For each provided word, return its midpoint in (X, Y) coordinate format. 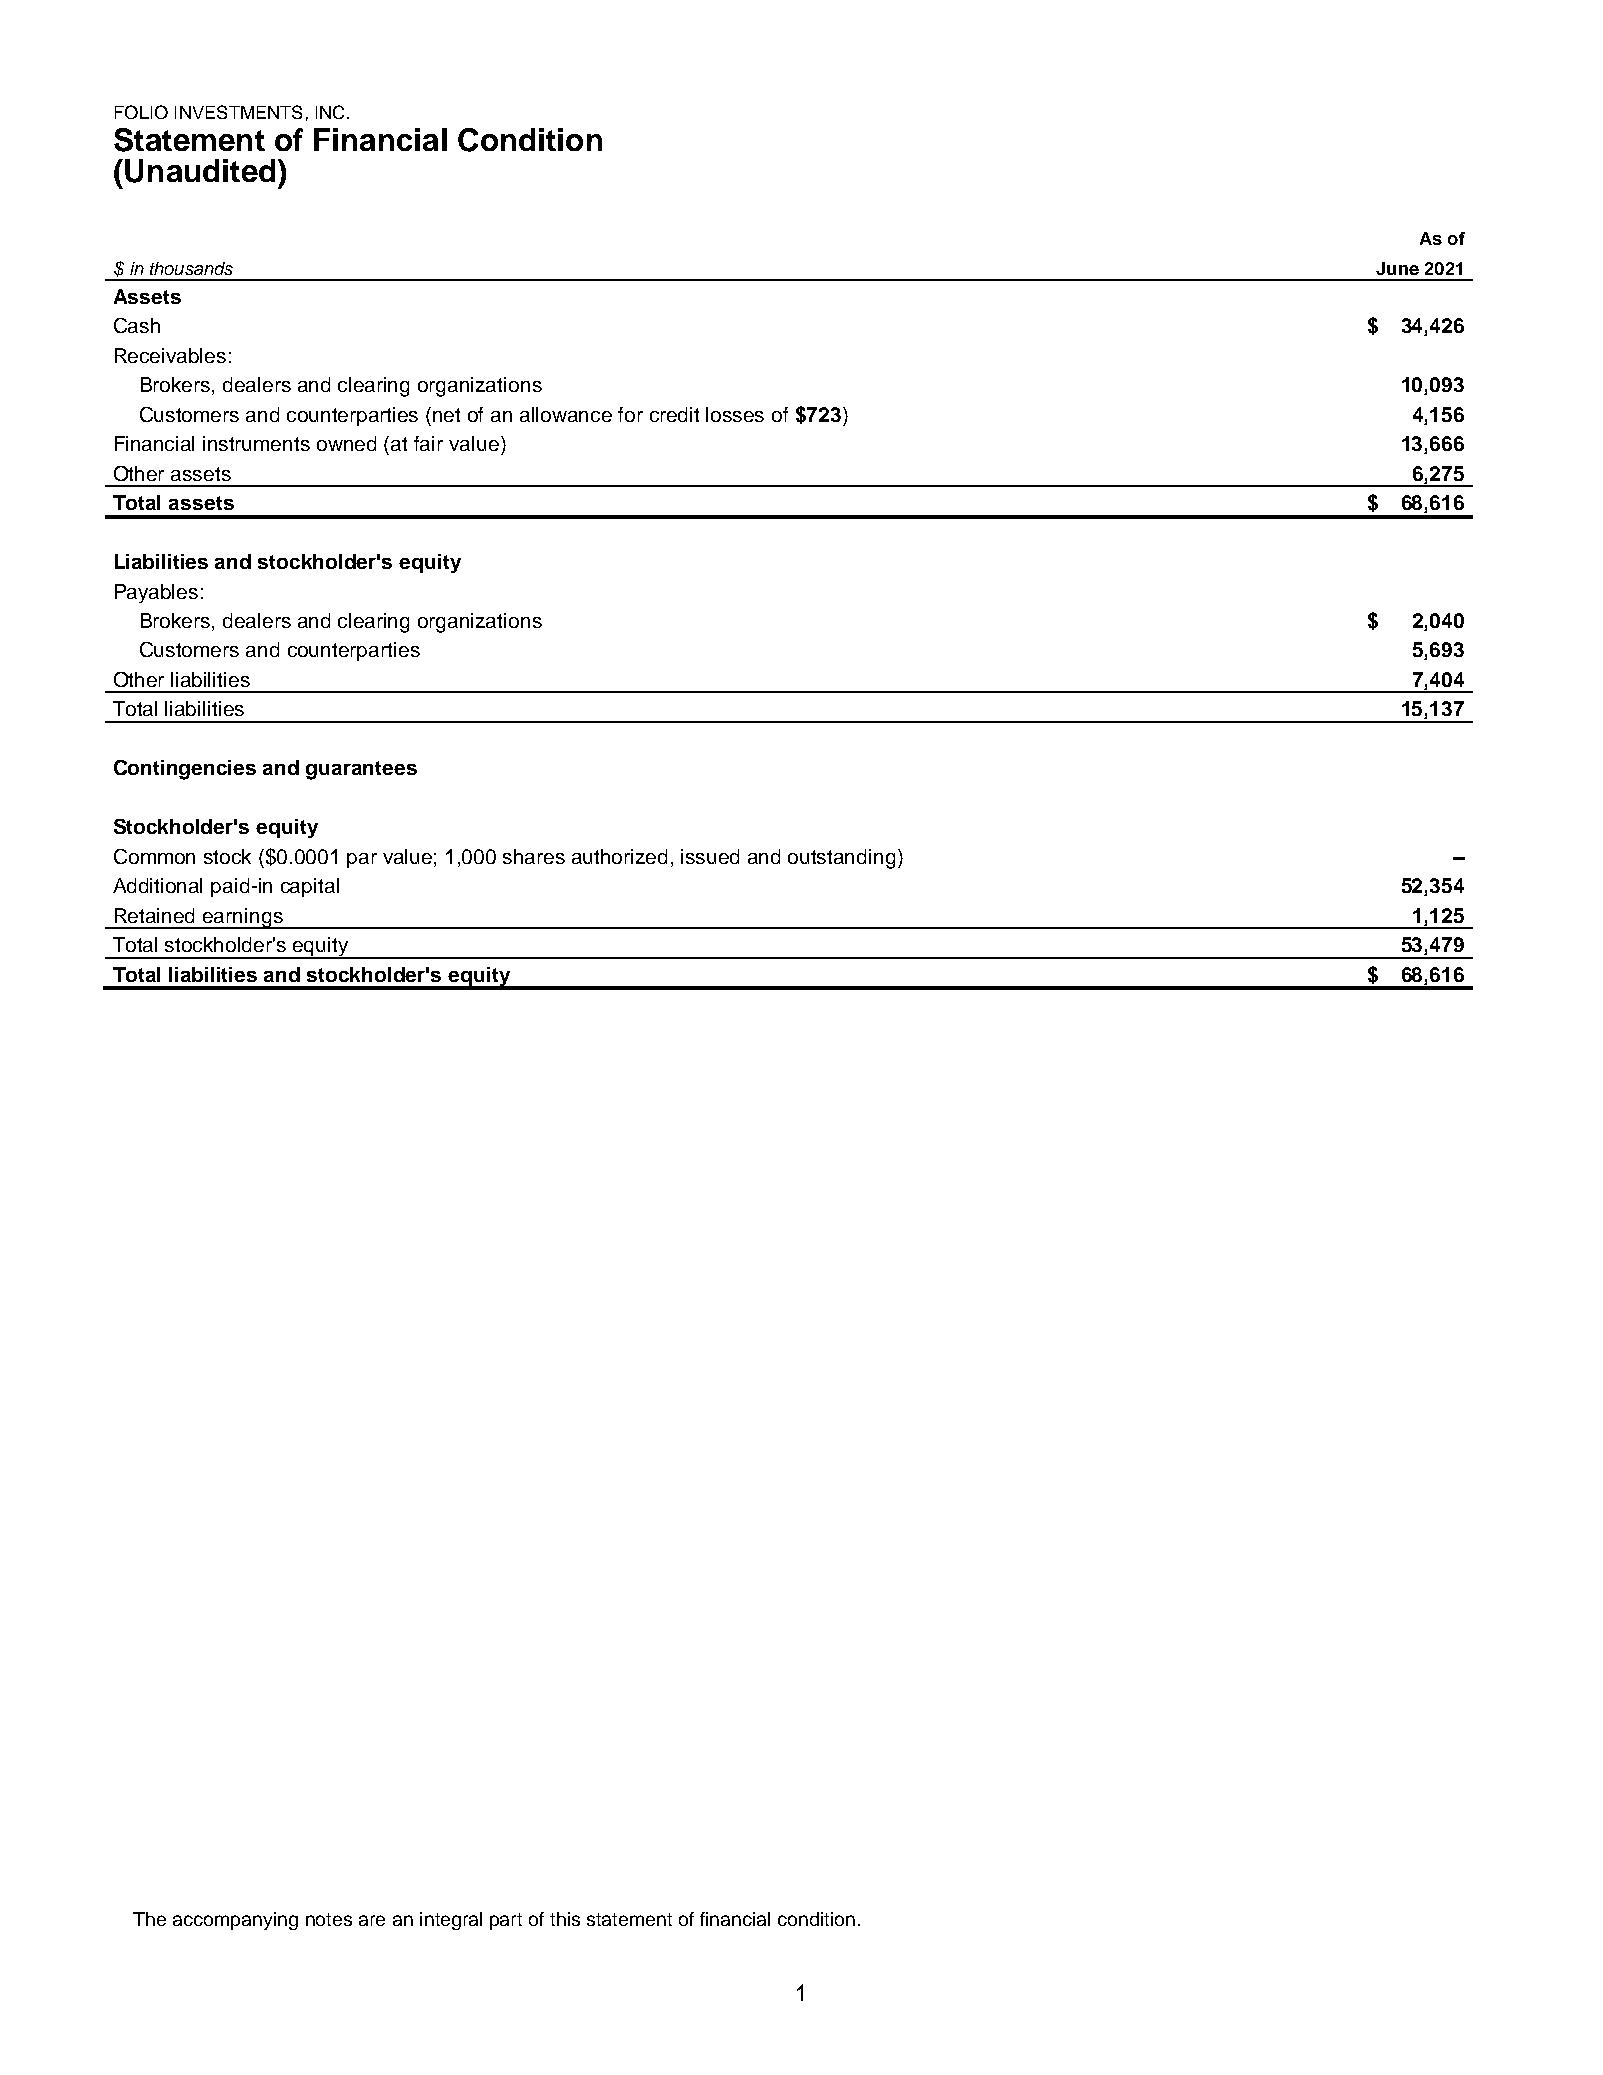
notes (329, 1919)
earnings (243, 918)
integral (451, 1921)
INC (330, 112)
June (1397, 268)
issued (710, 856)
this (565, 1919)
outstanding (841, 859)
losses (735, 414)
